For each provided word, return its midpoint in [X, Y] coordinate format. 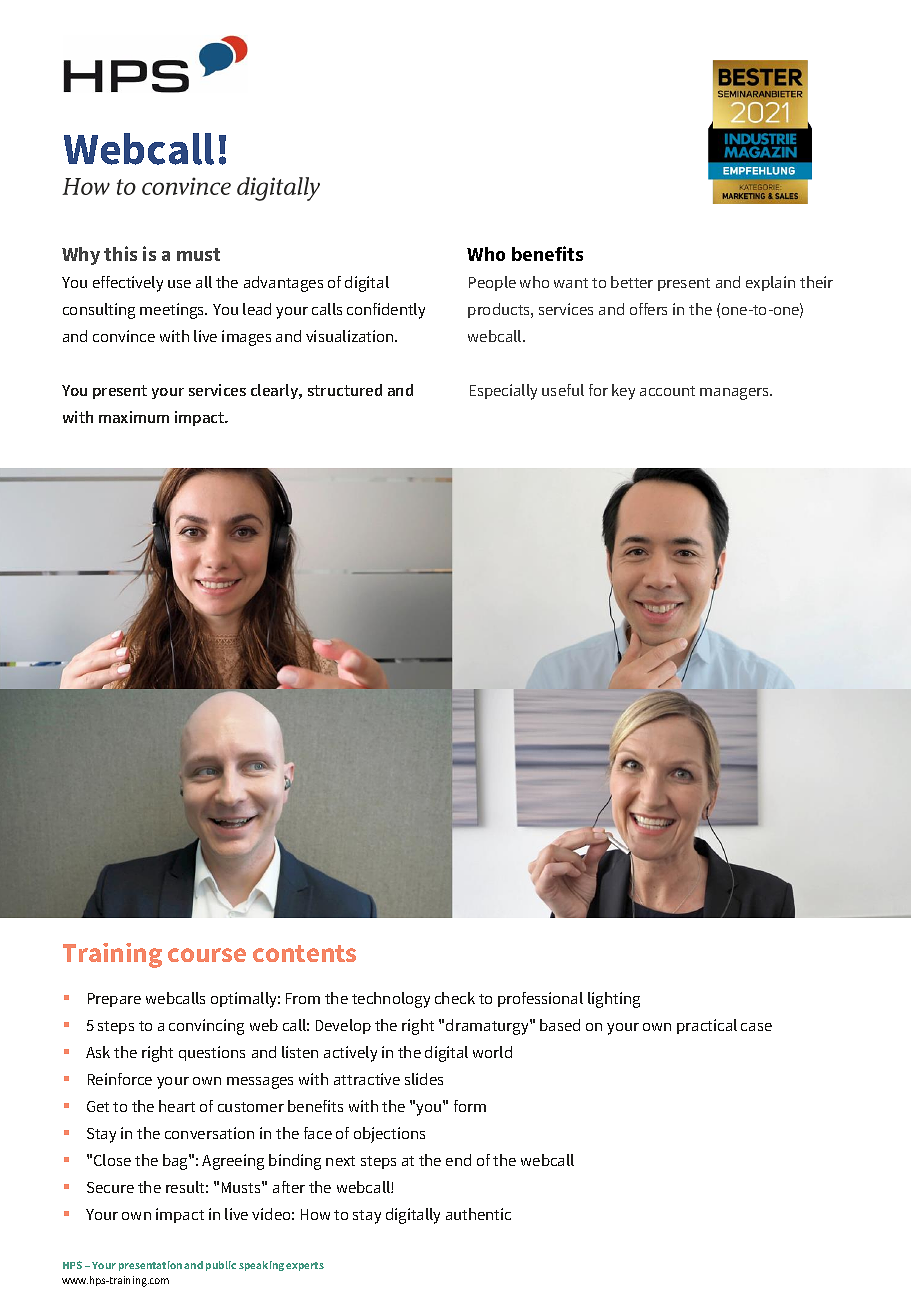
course [207, 955]
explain [770, 283]
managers [736, 394]
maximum [134, 417]
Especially [503, 392]
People [492, 283]
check [455, 998]
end [458, 1160]
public [221, 1266]
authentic [478, 1214]
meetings [173, 311]
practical [707, 1026]
